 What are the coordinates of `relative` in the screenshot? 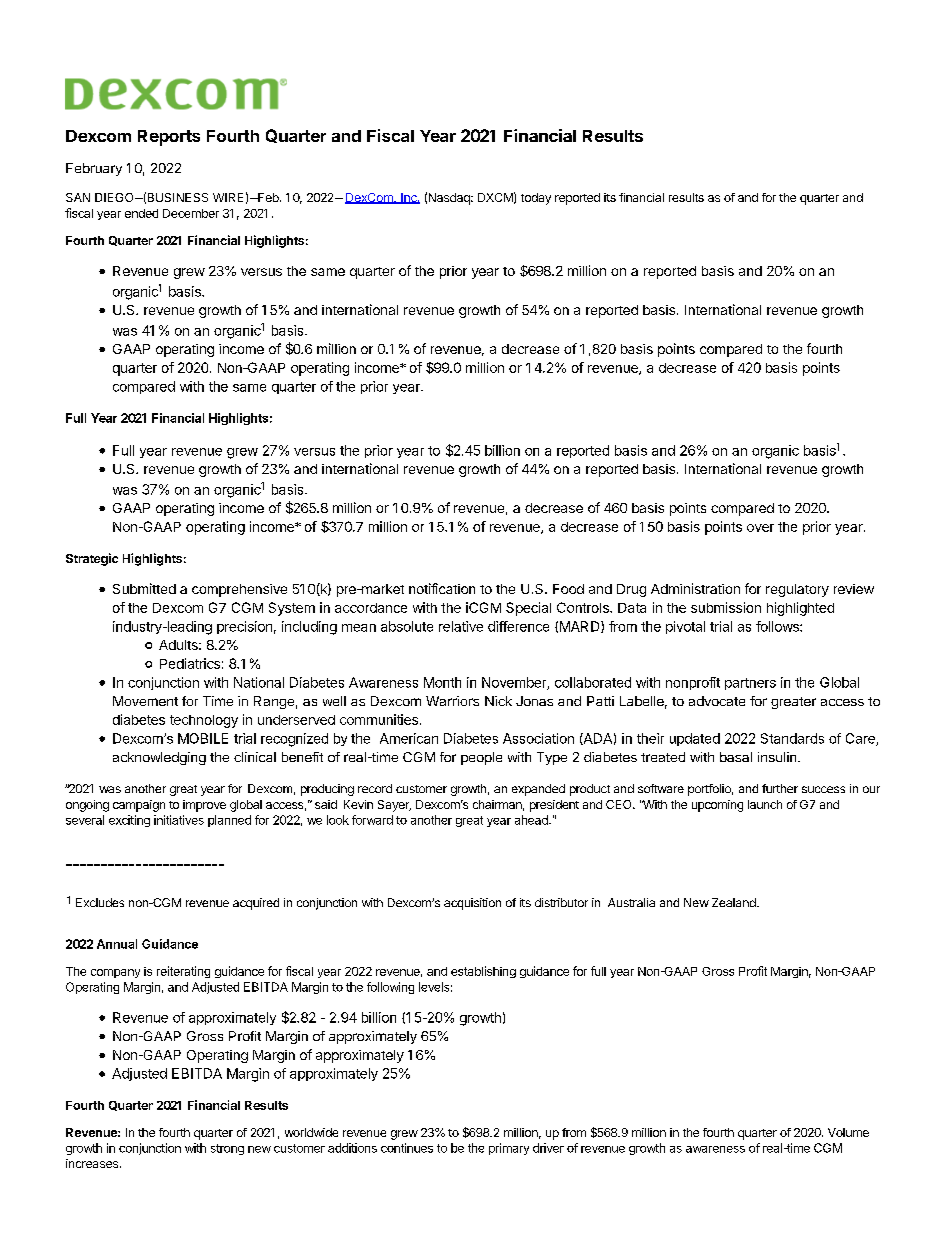 It's located at (461, 626).
